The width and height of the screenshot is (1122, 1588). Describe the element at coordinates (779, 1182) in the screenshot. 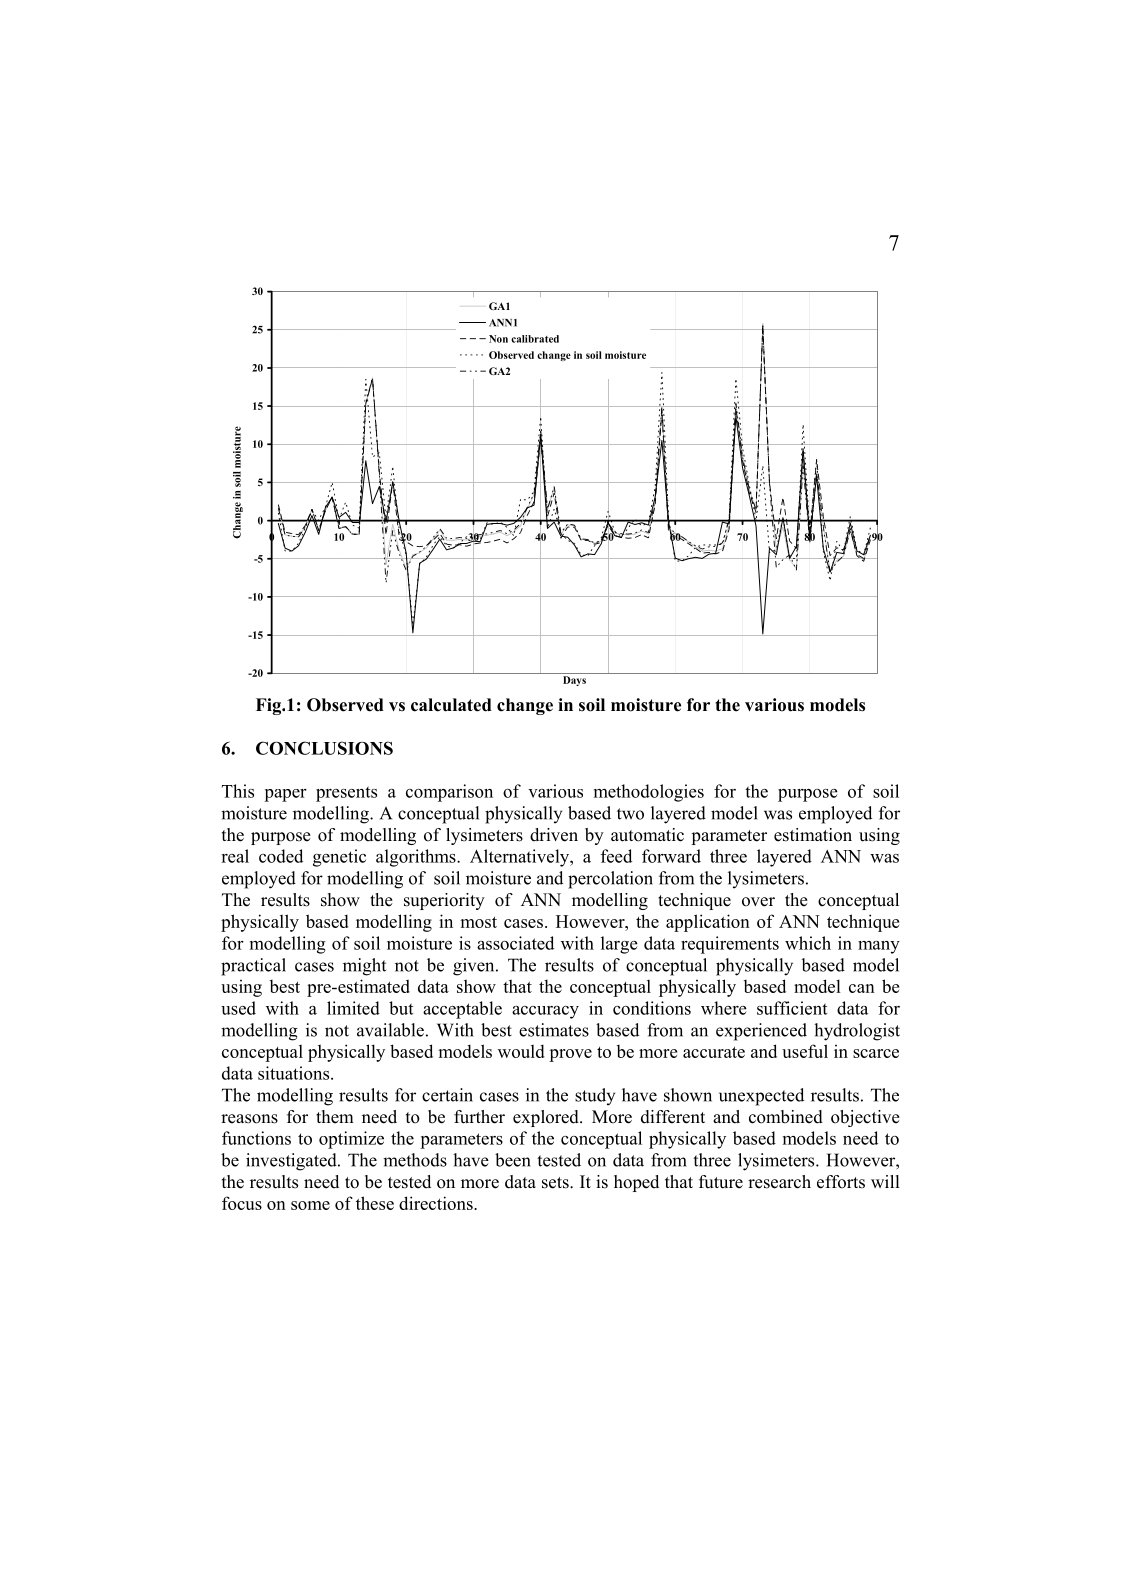

I see `research` at that location.
